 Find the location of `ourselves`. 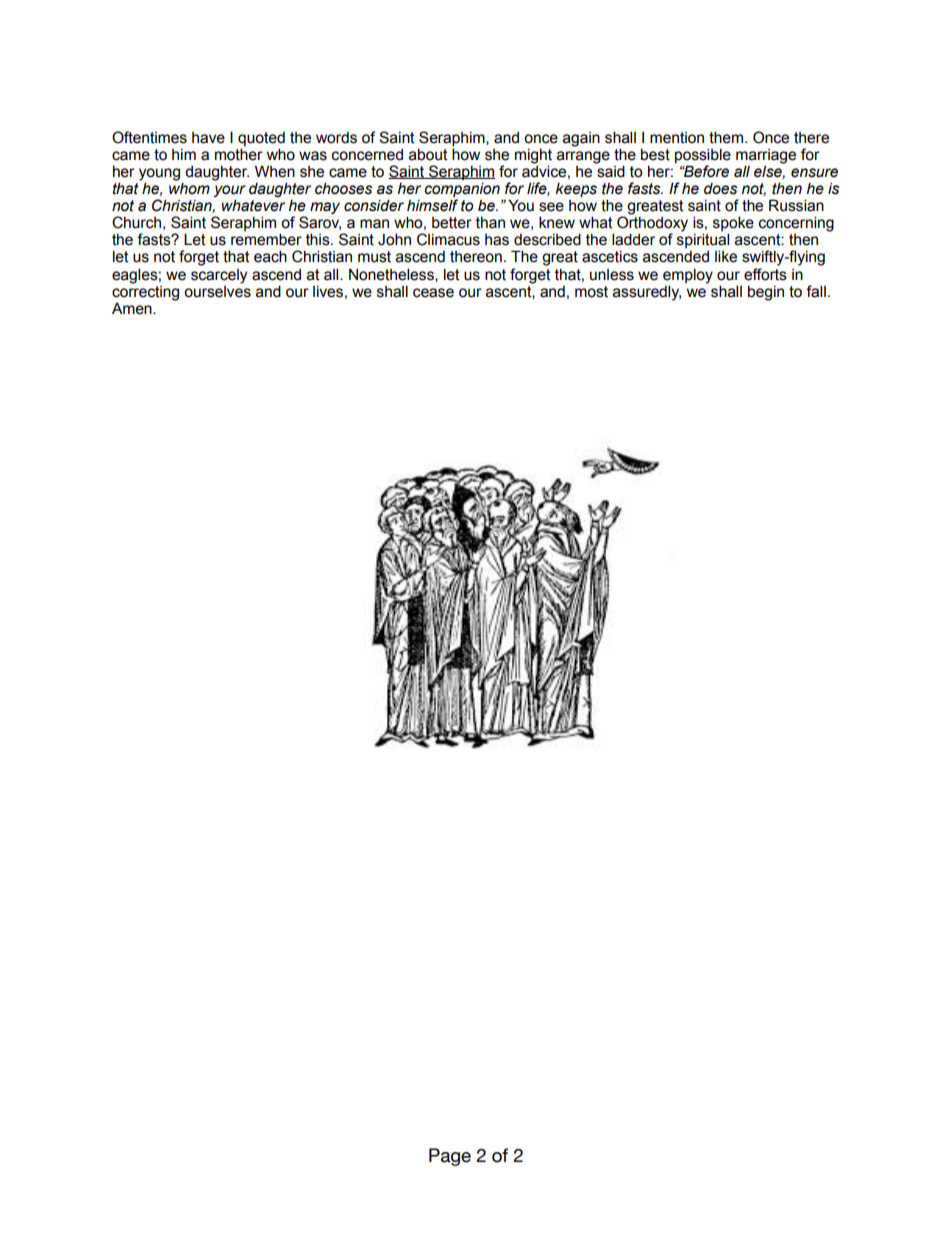

ourselves is located at coordinates (217, 290).
